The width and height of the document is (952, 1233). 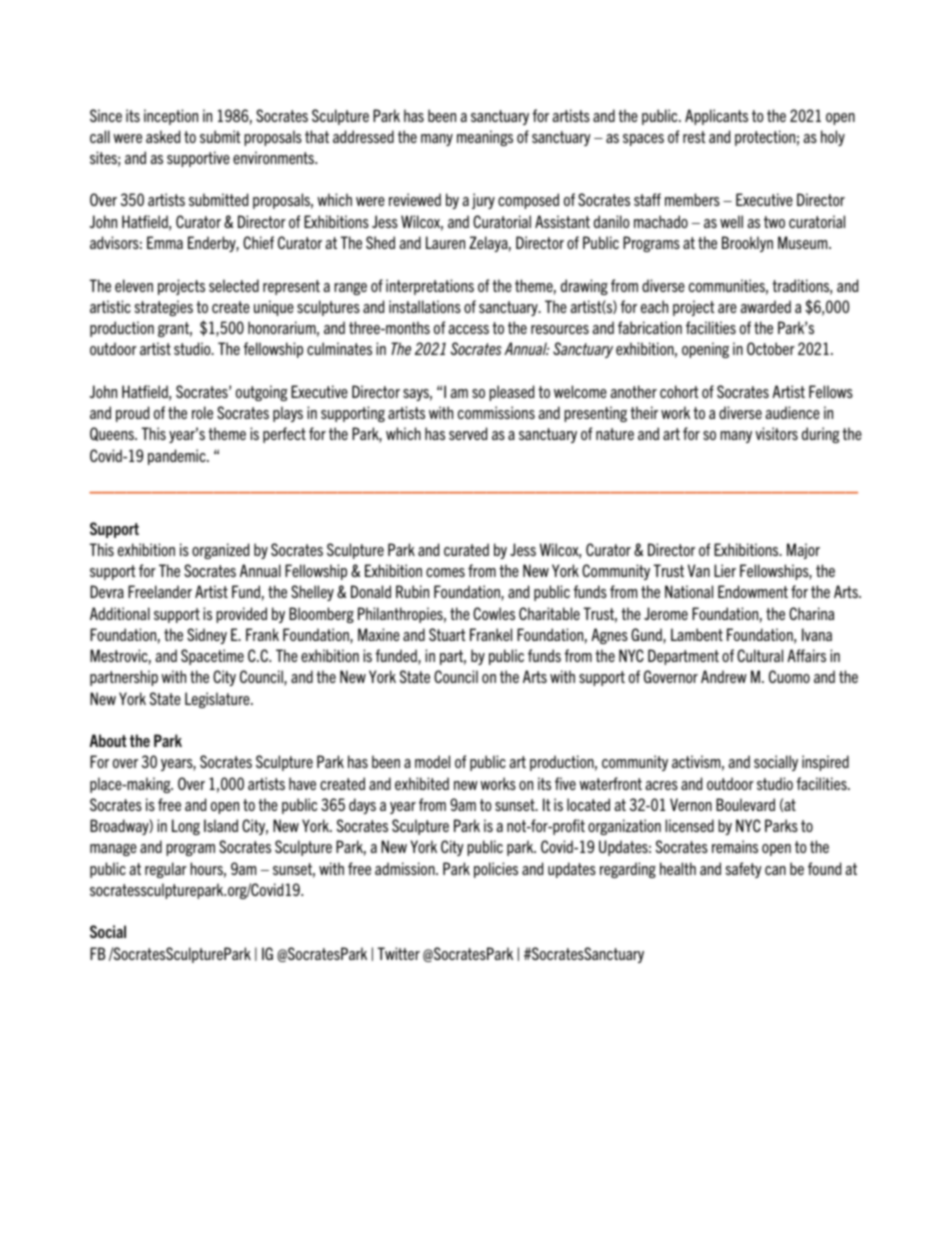 I want to click on regular, so click(x=166, y=870).
